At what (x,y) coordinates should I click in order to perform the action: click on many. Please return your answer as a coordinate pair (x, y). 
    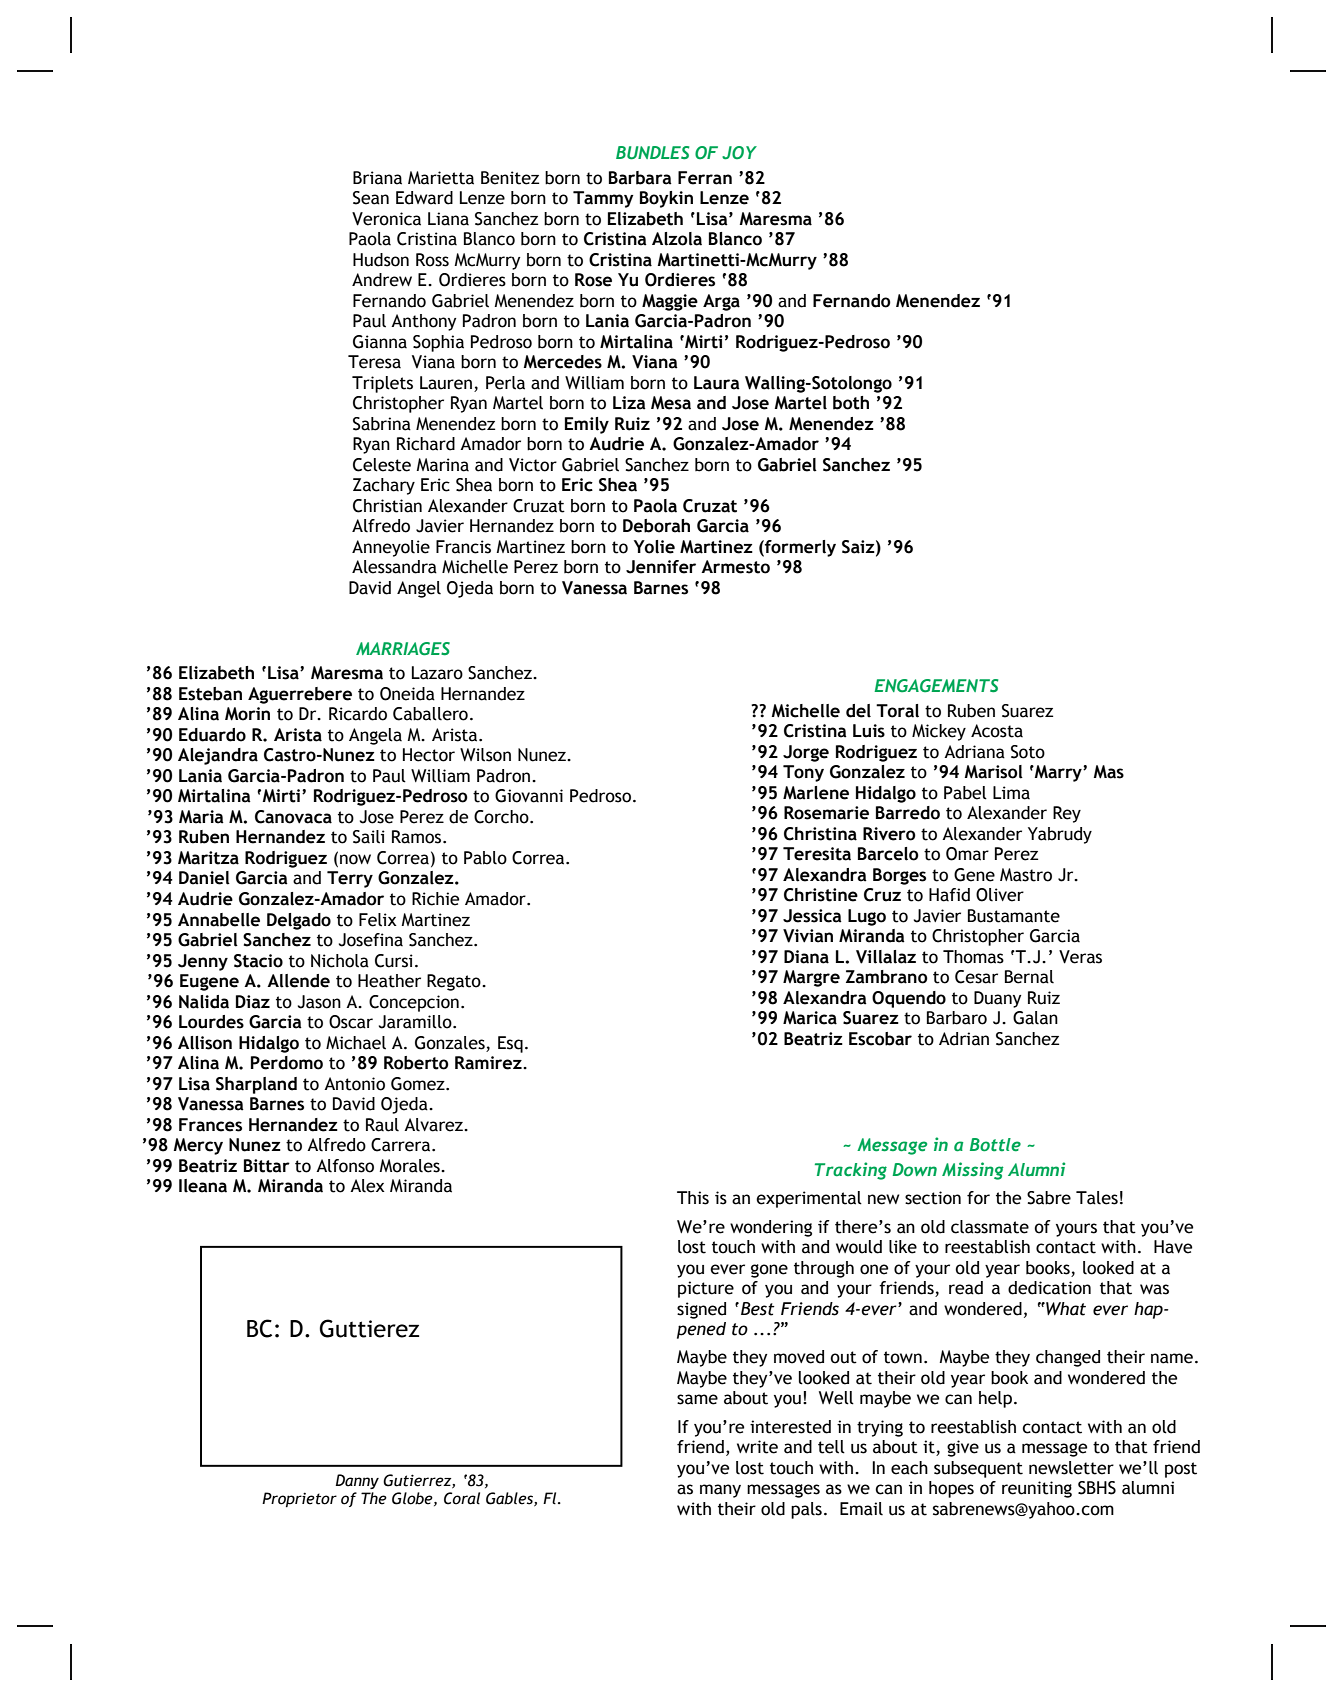
    Looking at the image, I should click on (720, 1491).
